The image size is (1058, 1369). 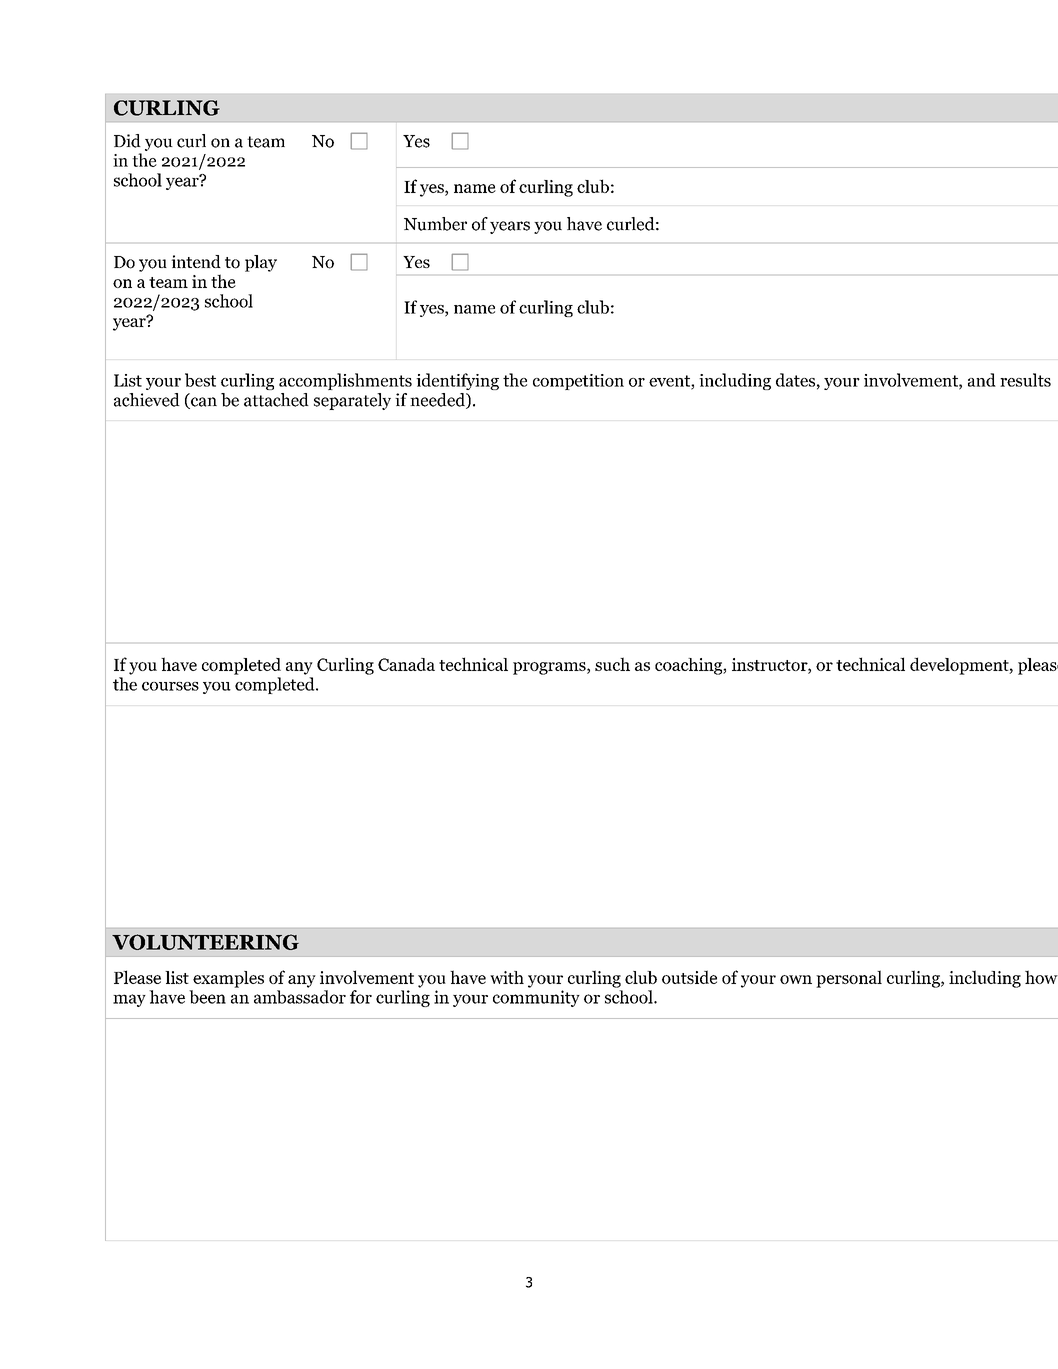 I want to click on examples, so click(x=228, y=979).
